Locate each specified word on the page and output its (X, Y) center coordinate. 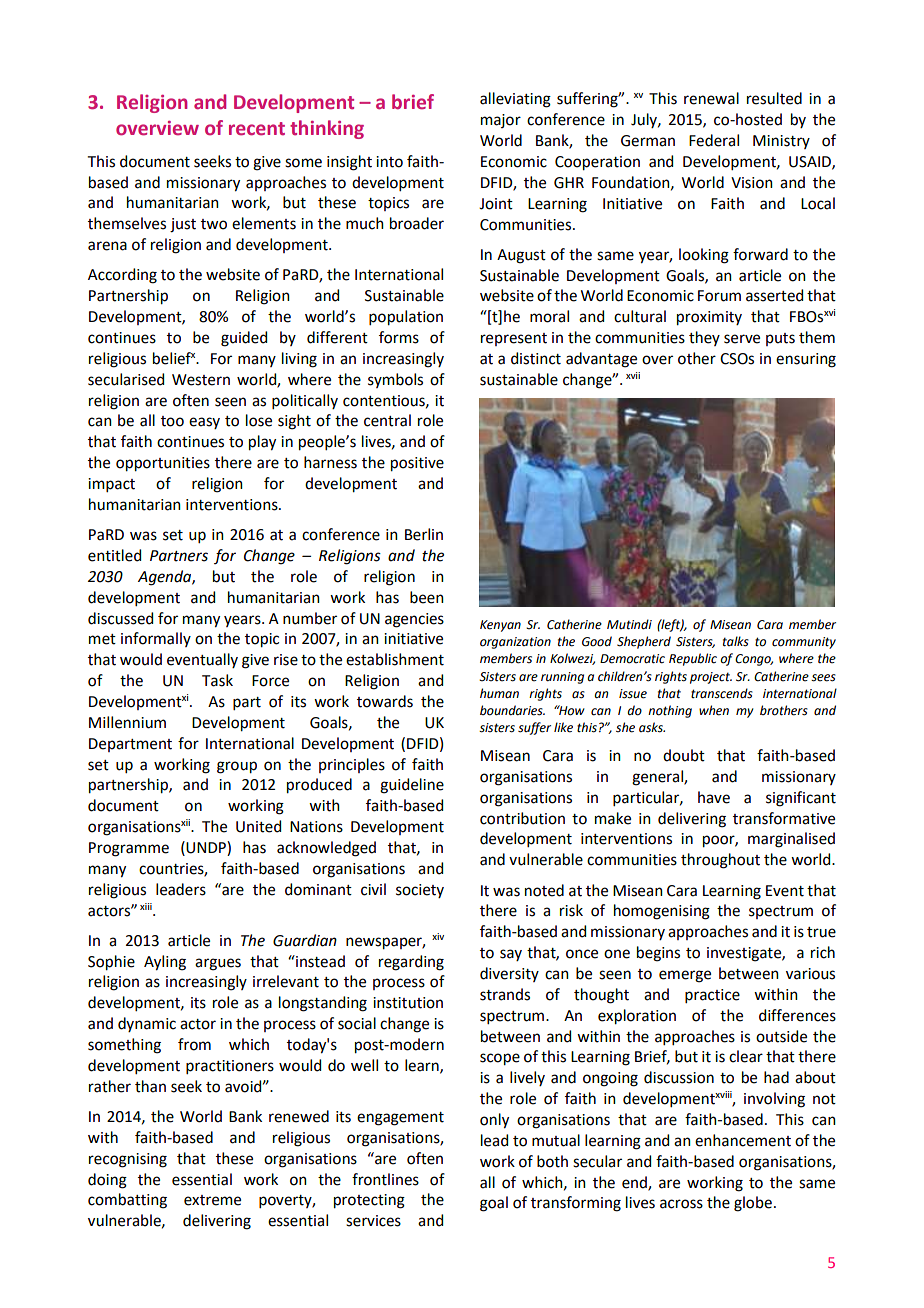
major (501, 121)
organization (515, 643)
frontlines (385, 1179)
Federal (714, 140)
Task (217, 680)
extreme (212, 1200)
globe (753, 1204)
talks (736, 641)
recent (257, 129)
